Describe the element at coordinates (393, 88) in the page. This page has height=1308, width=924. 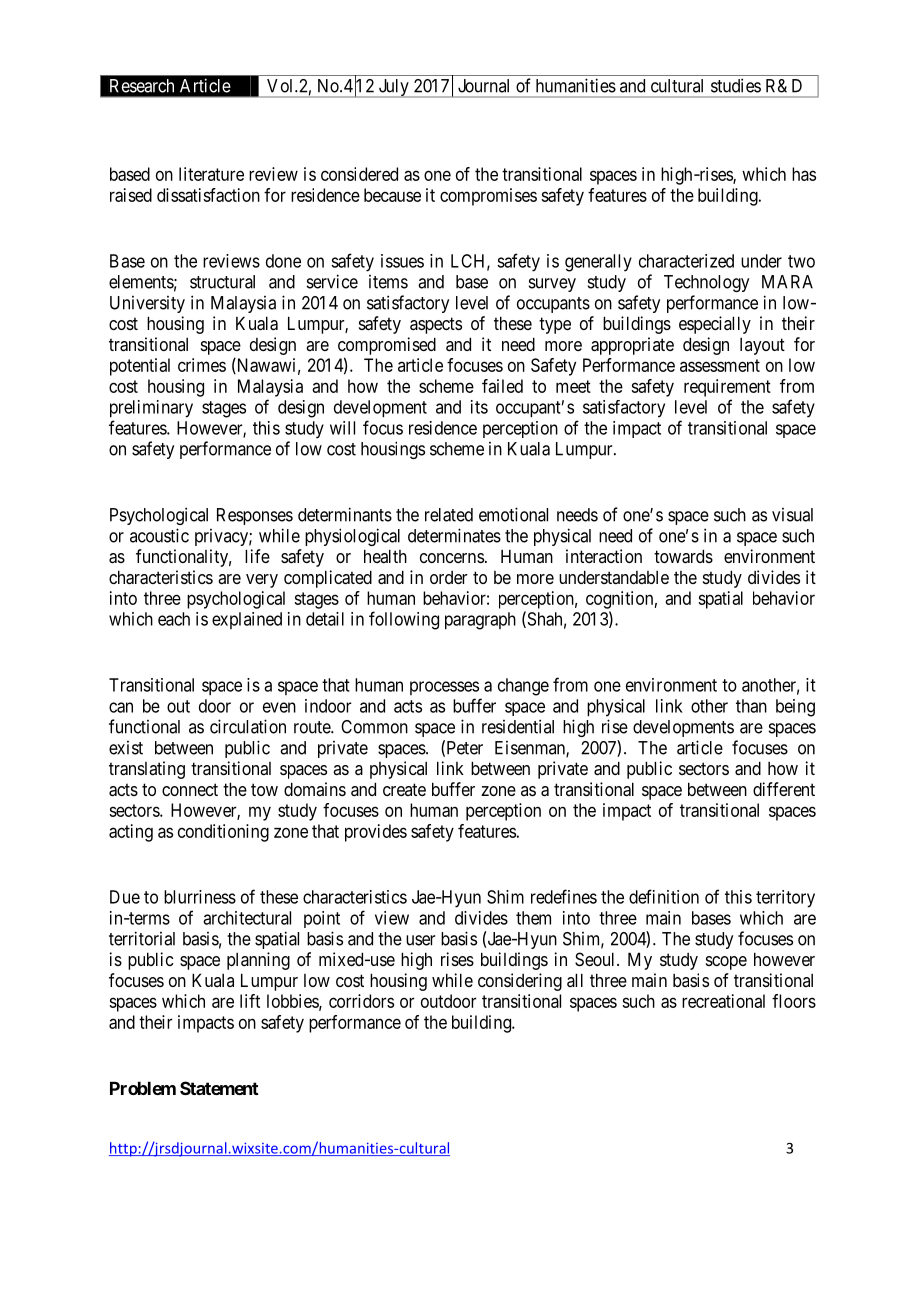
I see `July` at that location.
